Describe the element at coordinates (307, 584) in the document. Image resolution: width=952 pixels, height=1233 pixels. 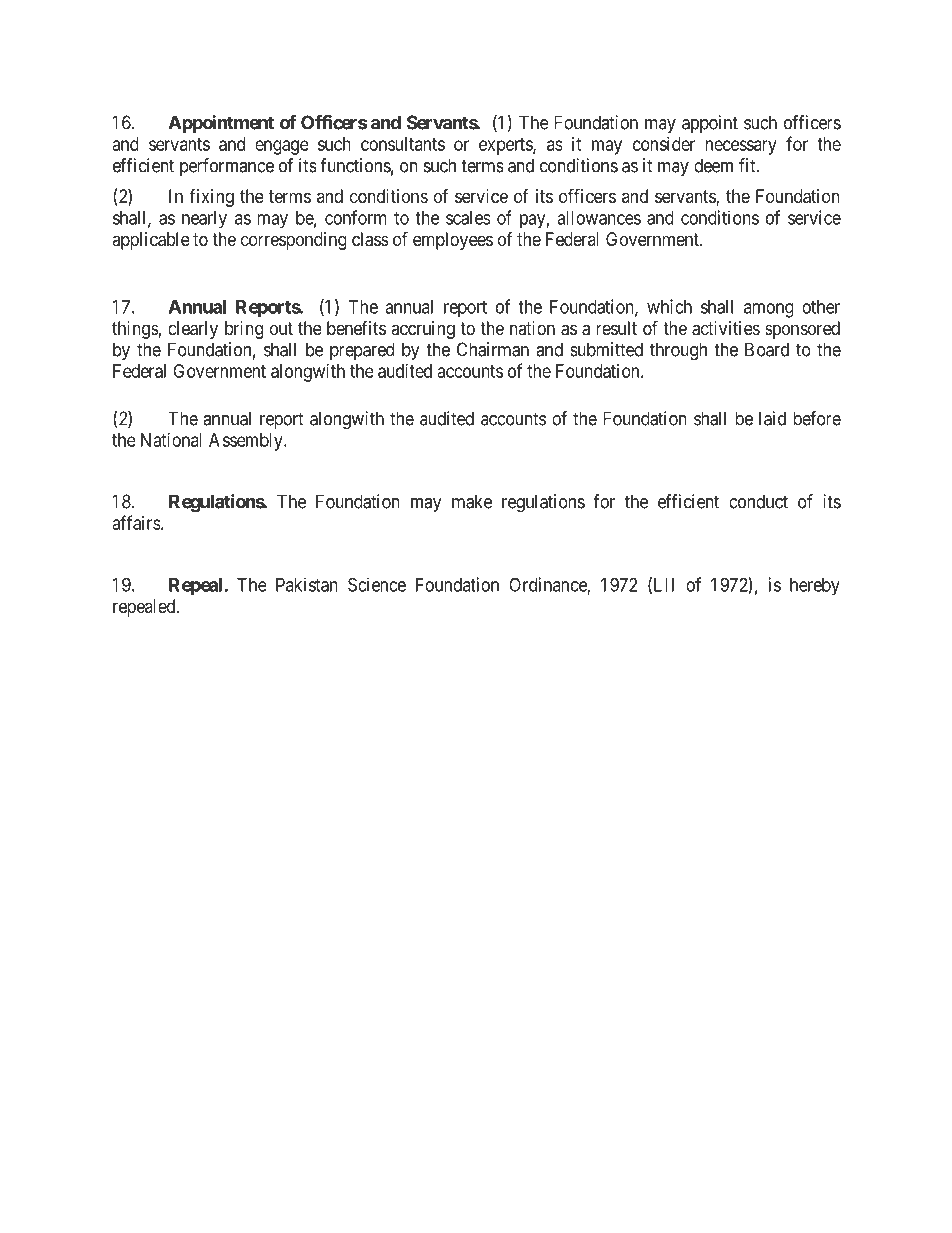
I see `Pakistan` at that location.
